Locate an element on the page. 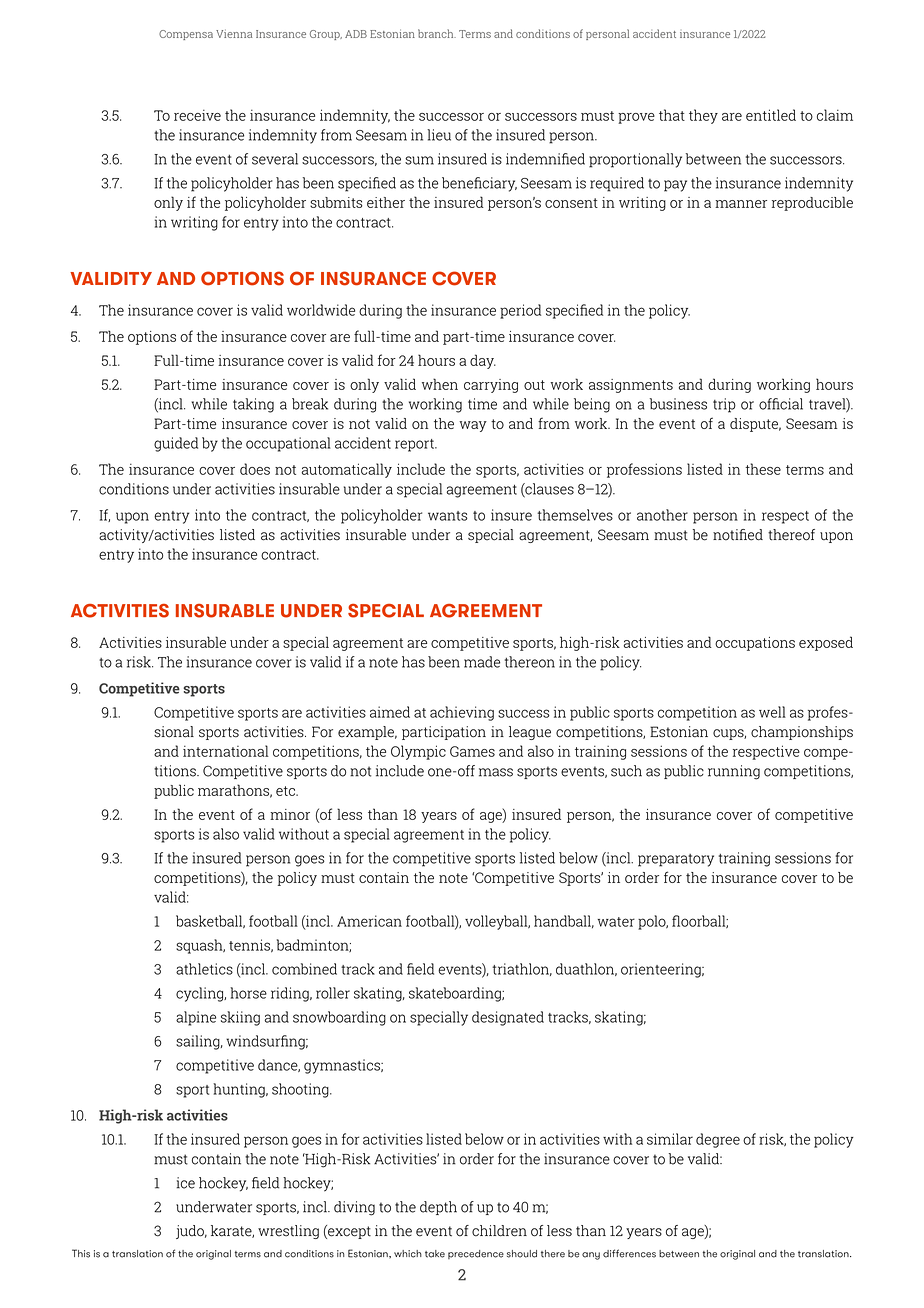 This document has height=1308, width=924. ice is located at coordinates (186, 1183).
